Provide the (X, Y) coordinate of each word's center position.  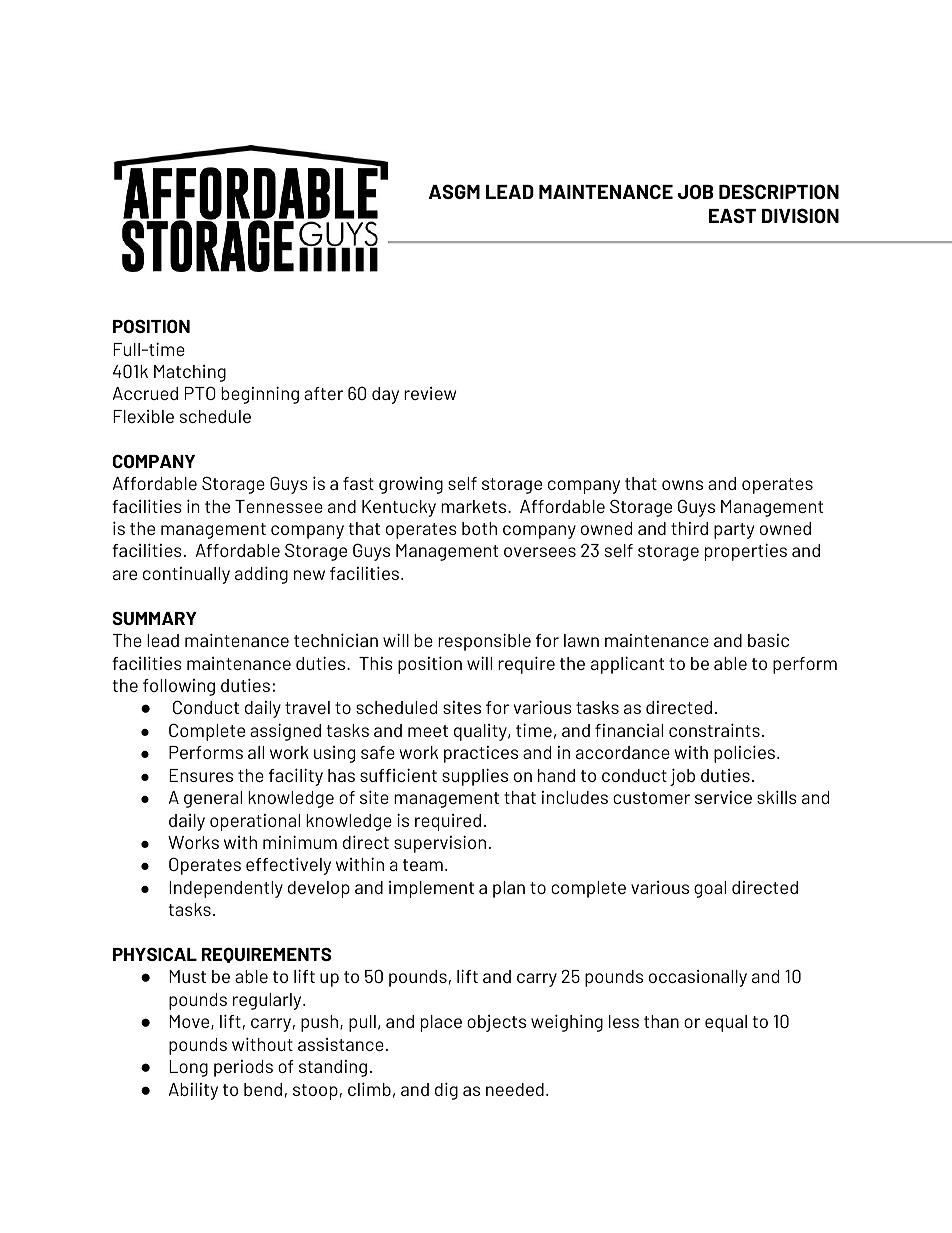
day (385, 395)
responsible (484, 642)
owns (682, 485)
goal (710, 889)
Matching (190, 373)
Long (188, 1068)
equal (726, 1023)
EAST (733, 215)
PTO (200, 393)
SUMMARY (154, 618)
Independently (226, 889)
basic (768, 640)
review (430, 393)
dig (446, 1091)
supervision (440, 844)
